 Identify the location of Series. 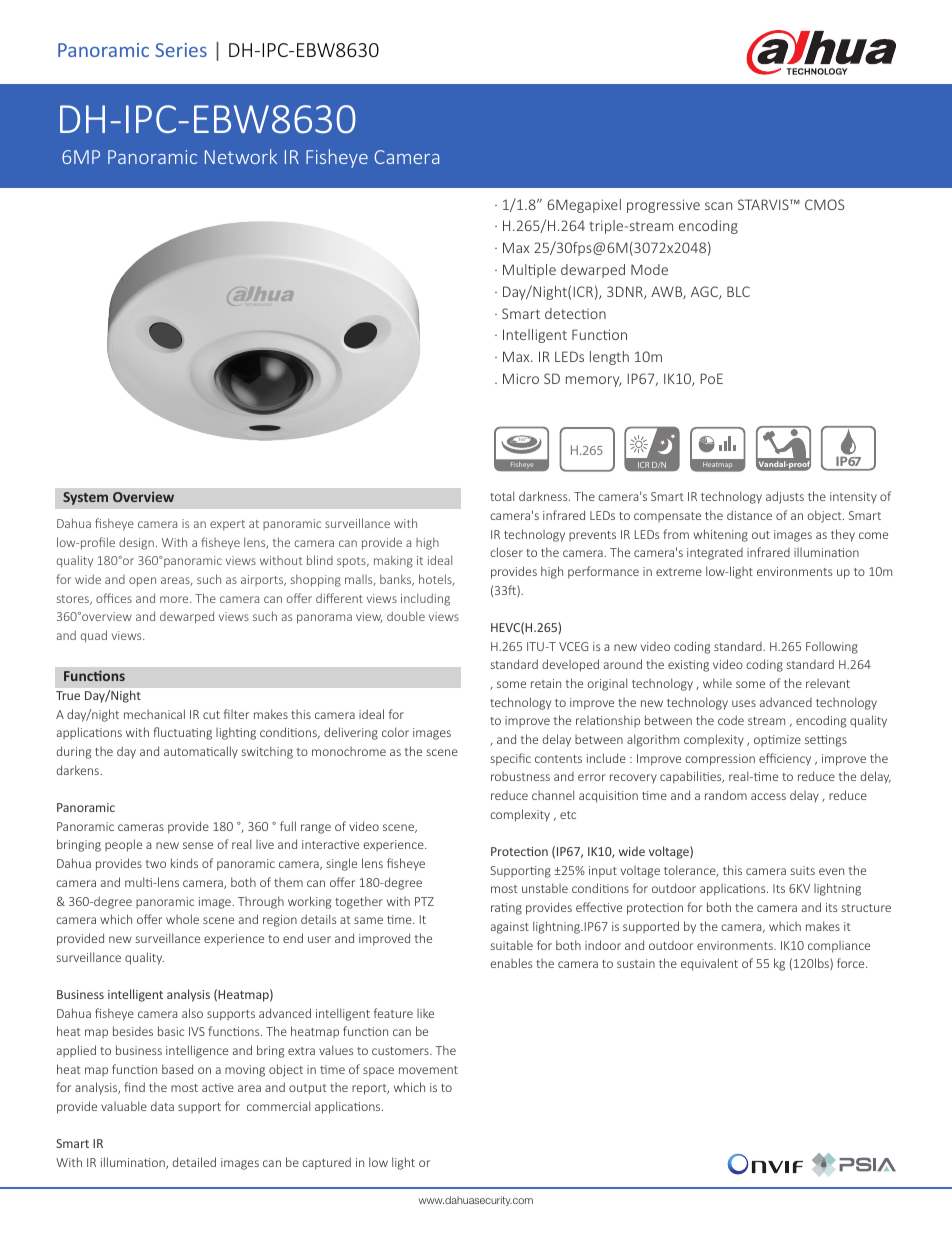
(181, 50).
